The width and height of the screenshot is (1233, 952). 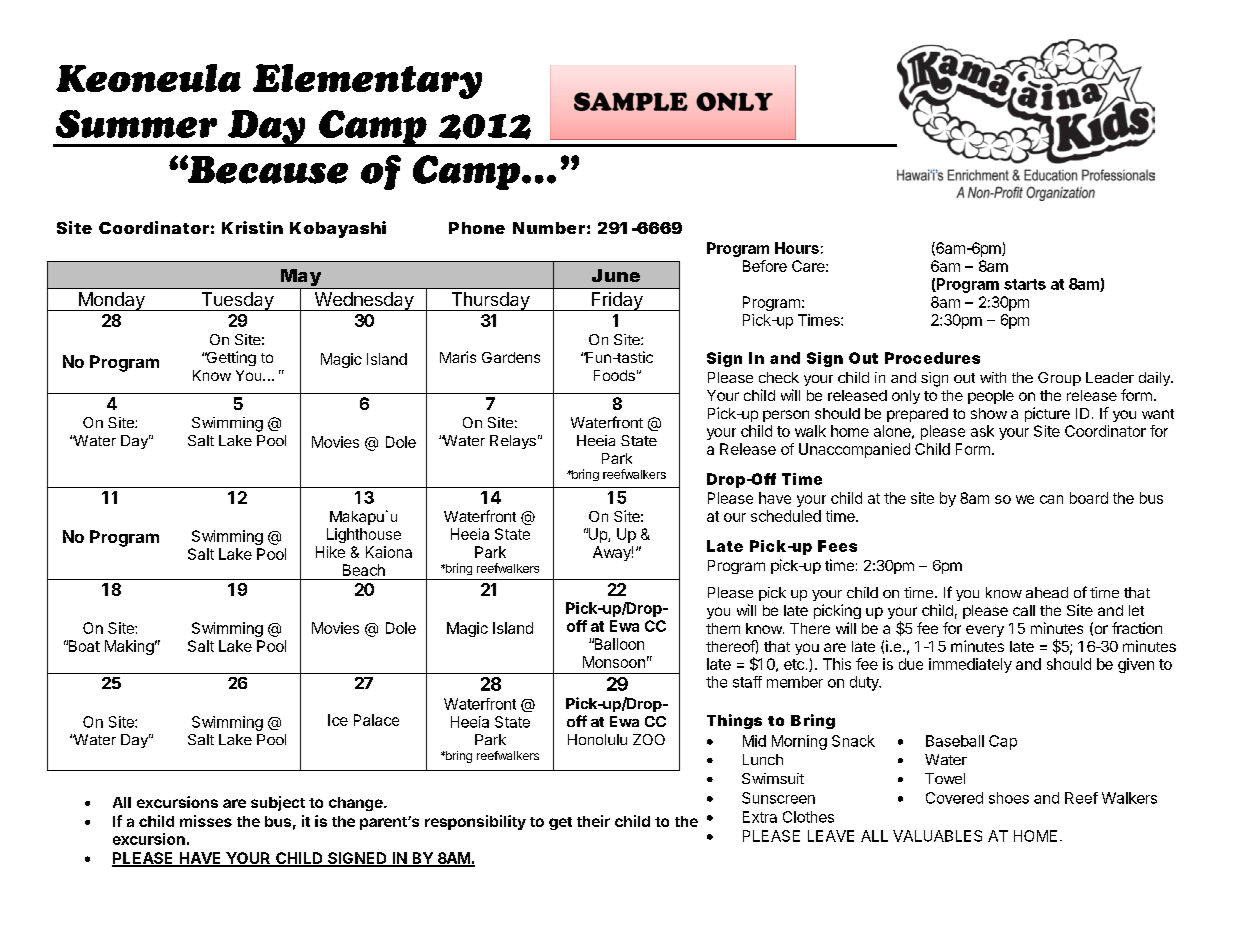 I want to click on Tuesday, so click(x=237, y=301).
